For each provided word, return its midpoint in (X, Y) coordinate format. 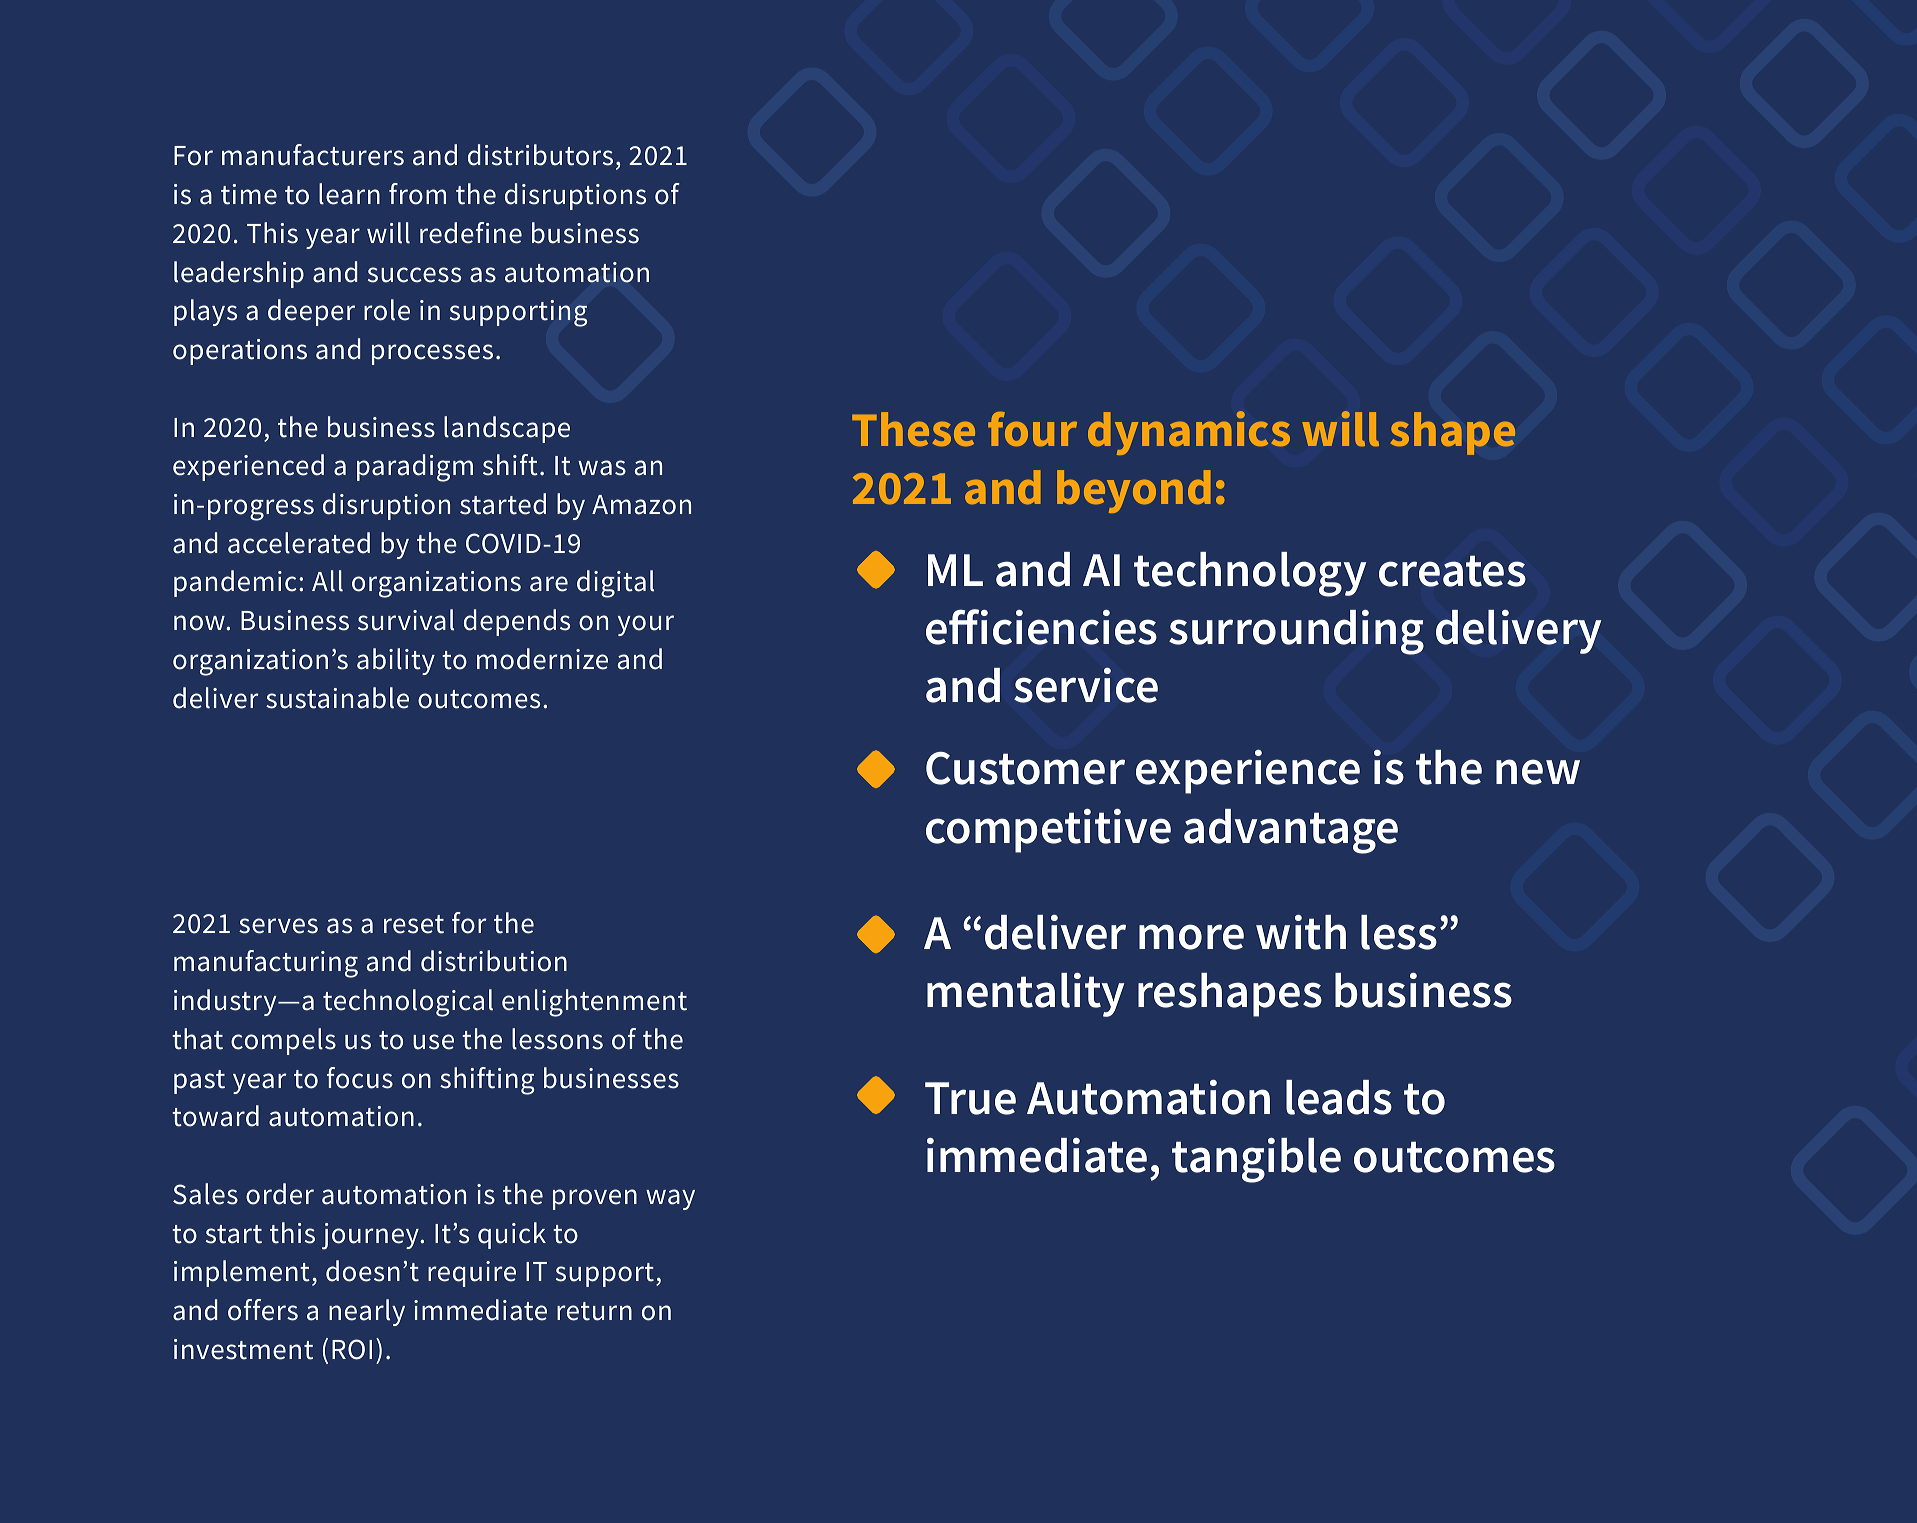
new (1538, 772)
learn (349, 194)
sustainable (337, 698)
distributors (540, 155)
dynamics (1189, 433)
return (594, 1311)
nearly (367, 1312)
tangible (1256, 1160)
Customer (1025, 768)
